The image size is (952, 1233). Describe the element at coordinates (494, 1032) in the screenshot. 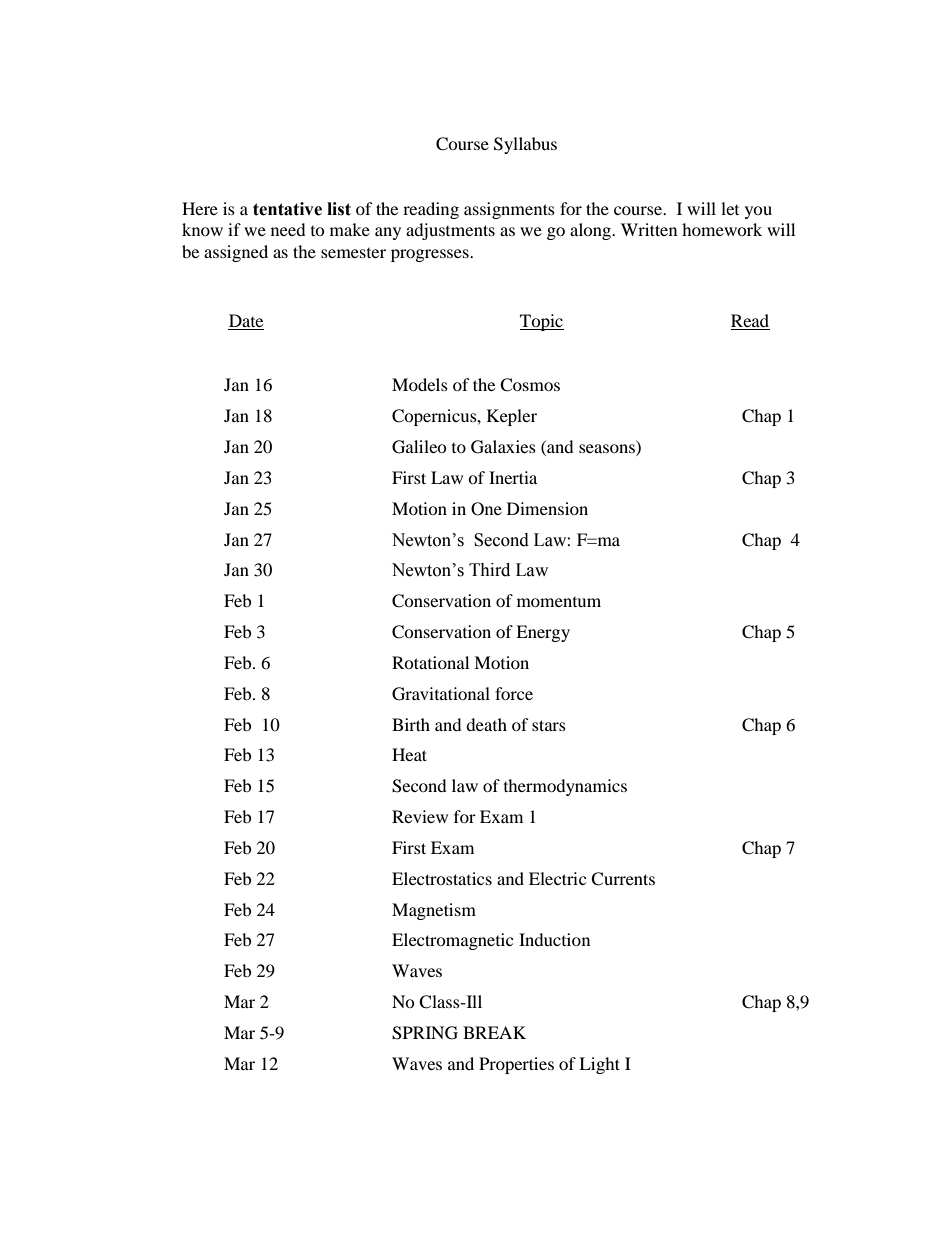

I see `BREAK` at that location.
